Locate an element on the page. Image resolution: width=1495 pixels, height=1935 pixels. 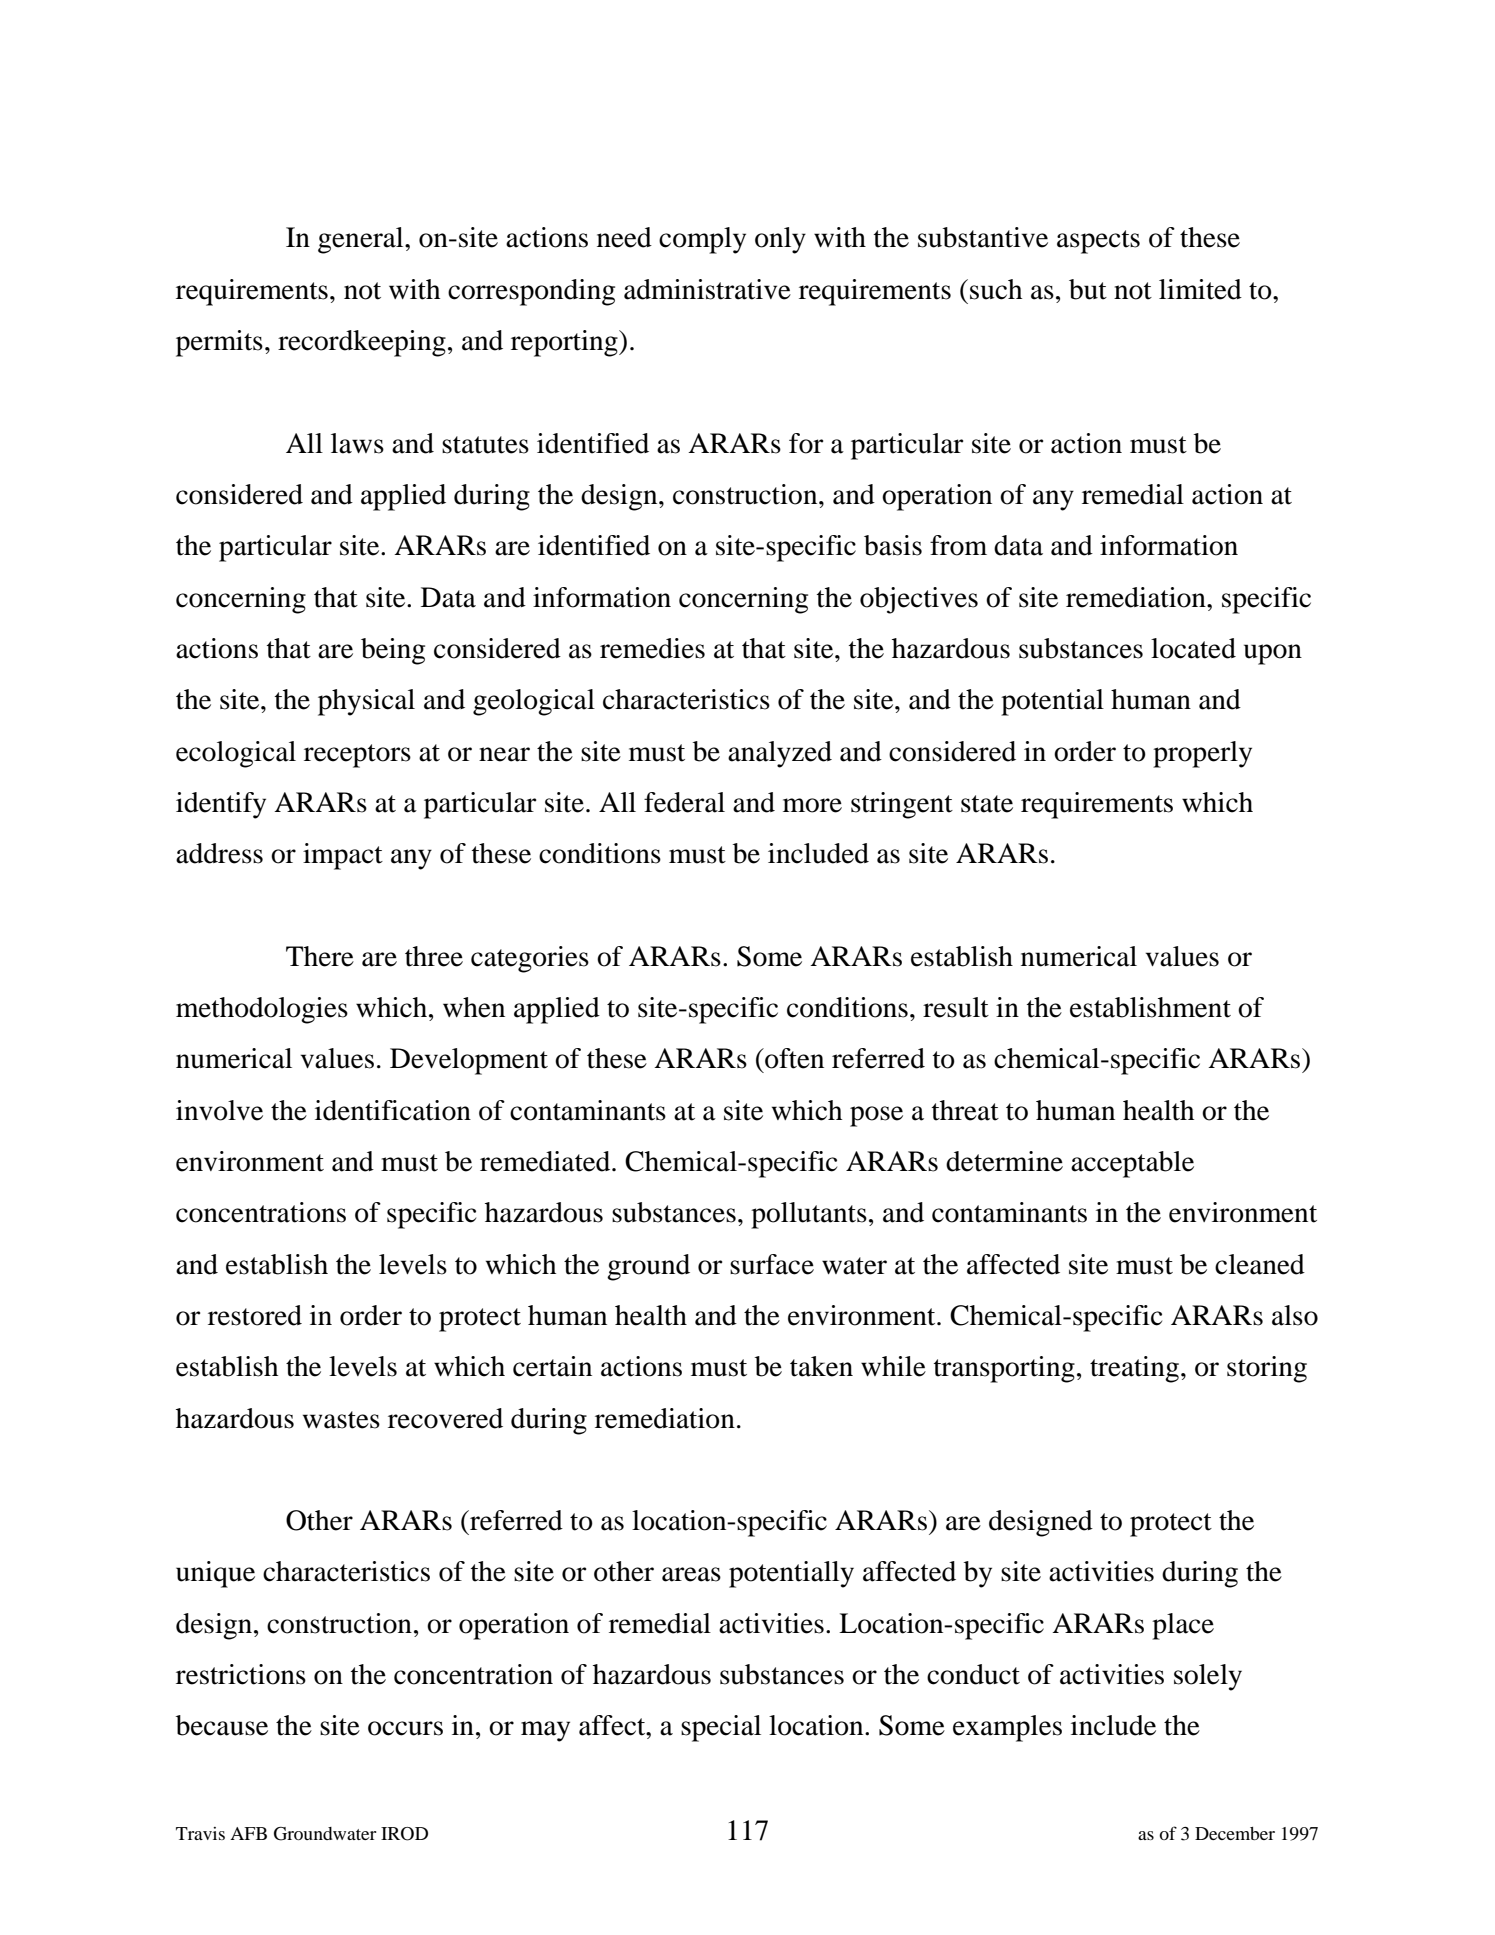
December is located at coordinates (1235, 1833).
